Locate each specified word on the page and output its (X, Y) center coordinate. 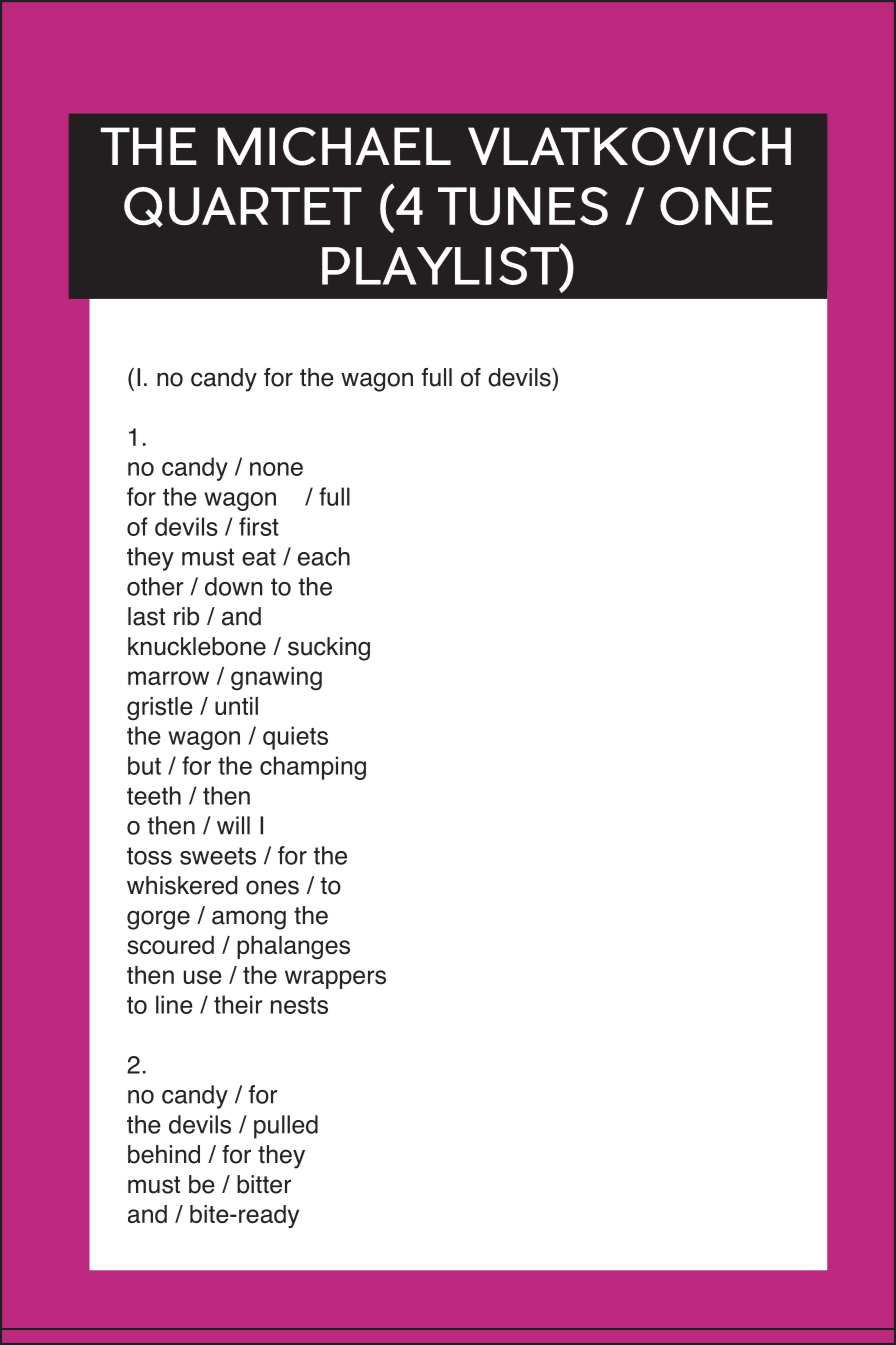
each (324, 556)
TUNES (523, 206)
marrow (168, 678)
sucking (329, 649)
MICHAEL (334, 146)
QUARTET (243, 207)
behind (164, 1154)
